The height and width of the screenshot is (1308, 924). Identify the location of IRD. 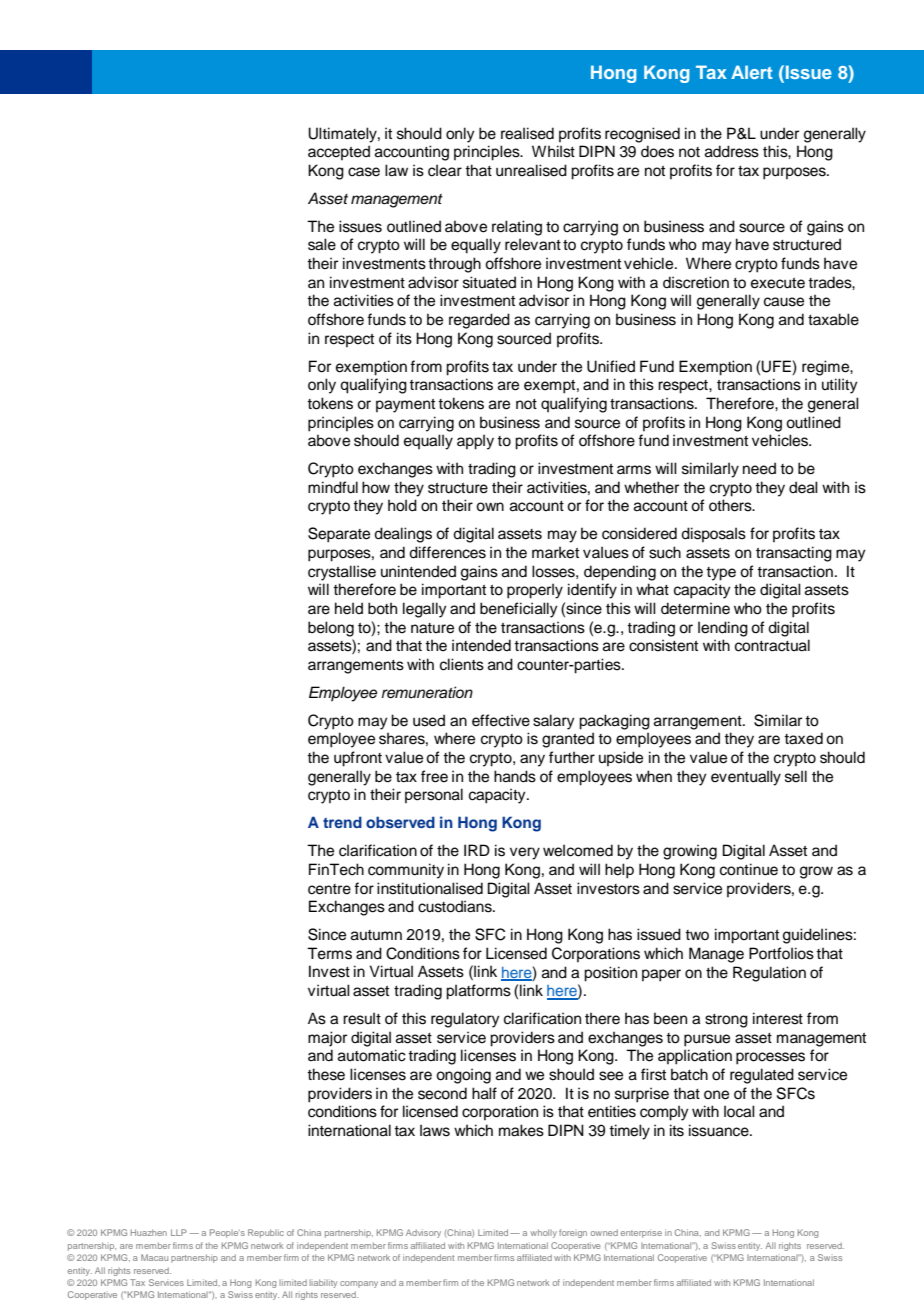
(477, 850).
